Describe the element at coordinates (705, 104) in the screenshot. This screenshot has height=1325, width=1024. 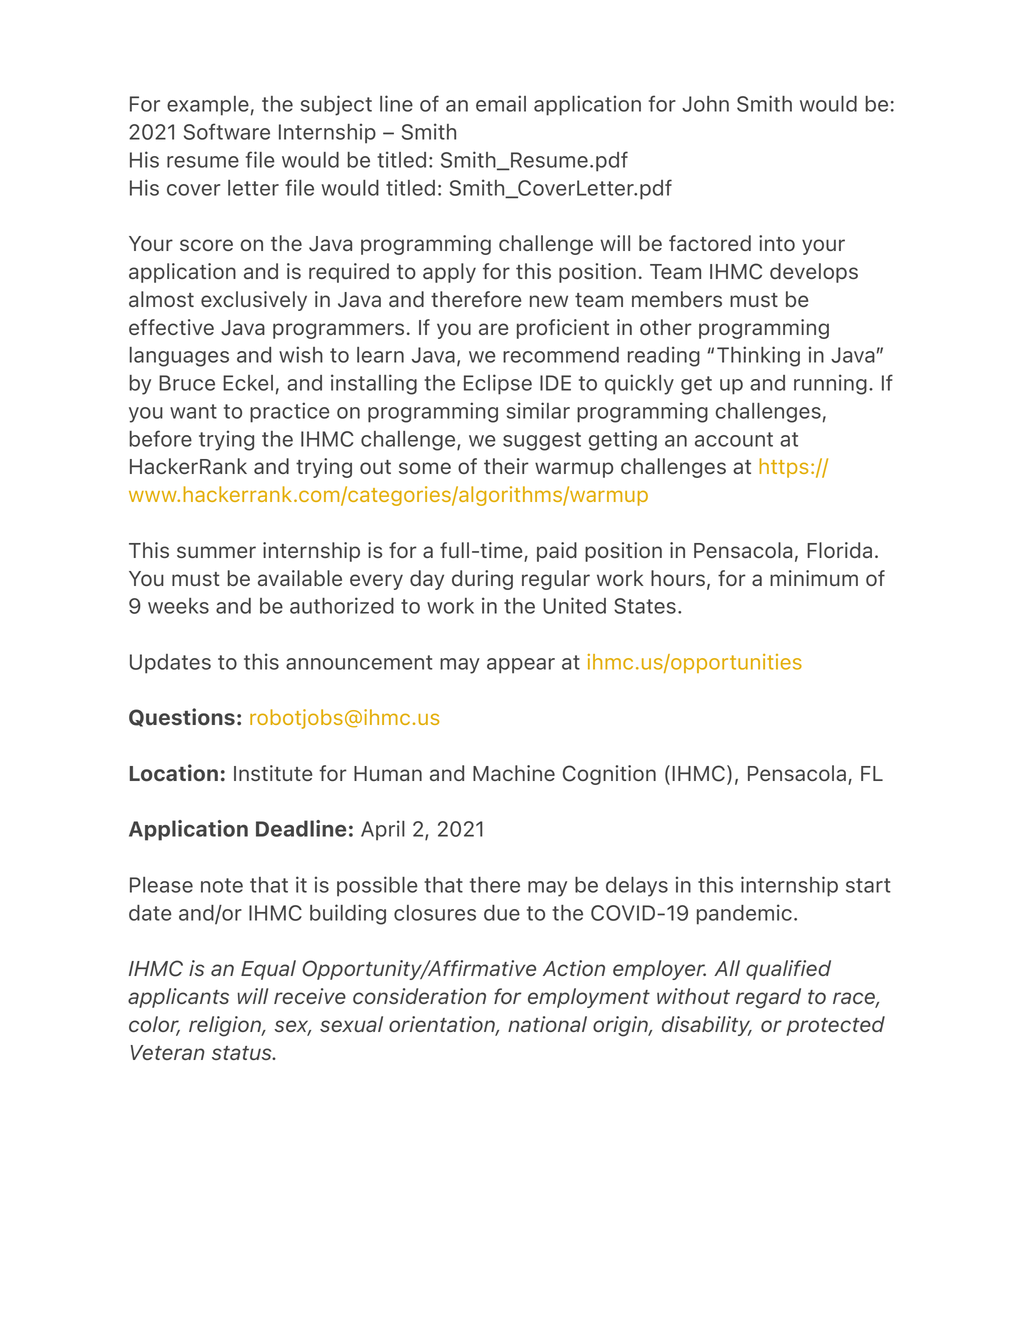
I see `John` at that location.
